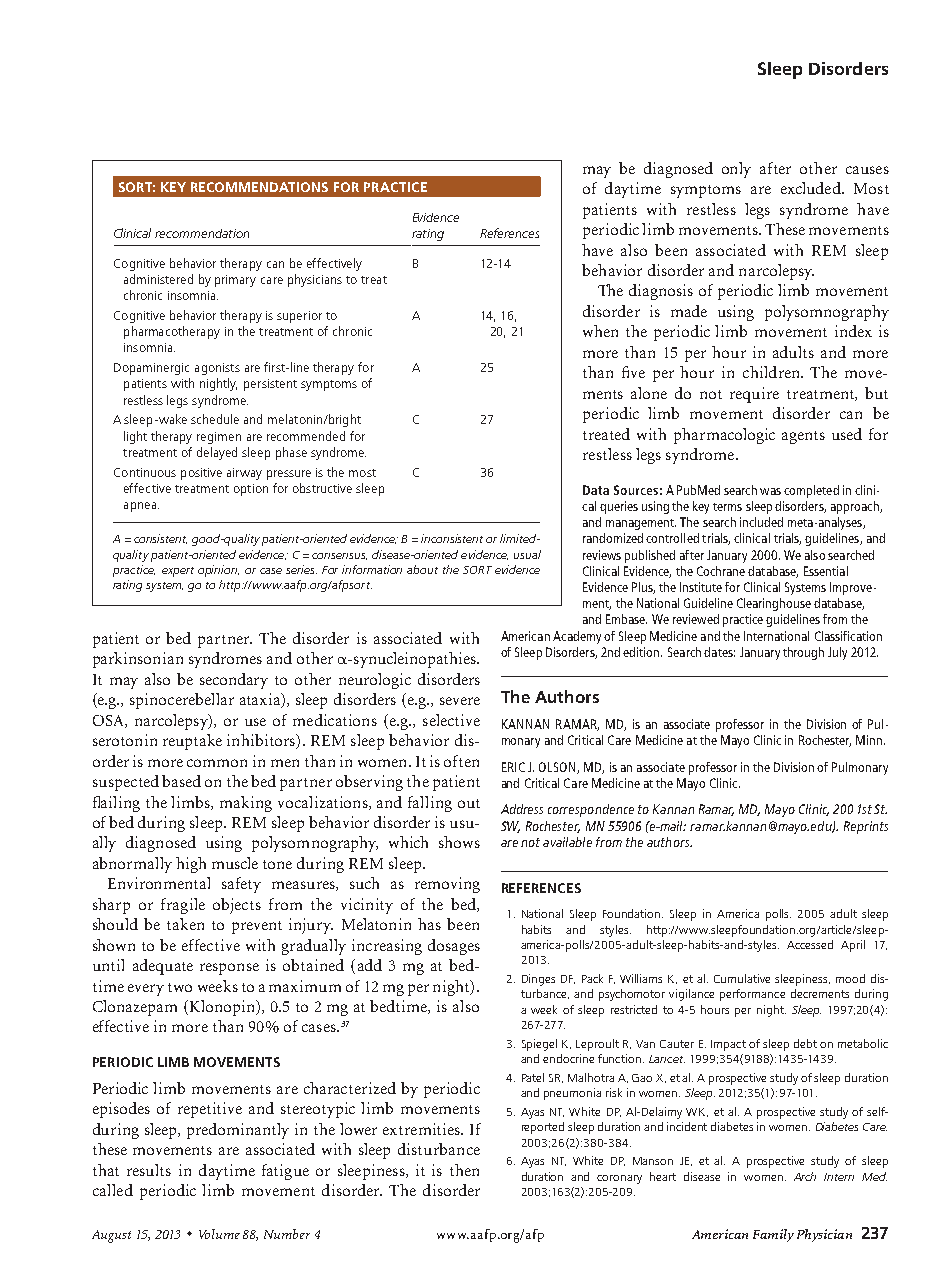  What do you see at coordinates (464, 1170) in the page?
I see `then` at bounding box center [464, 1170].
